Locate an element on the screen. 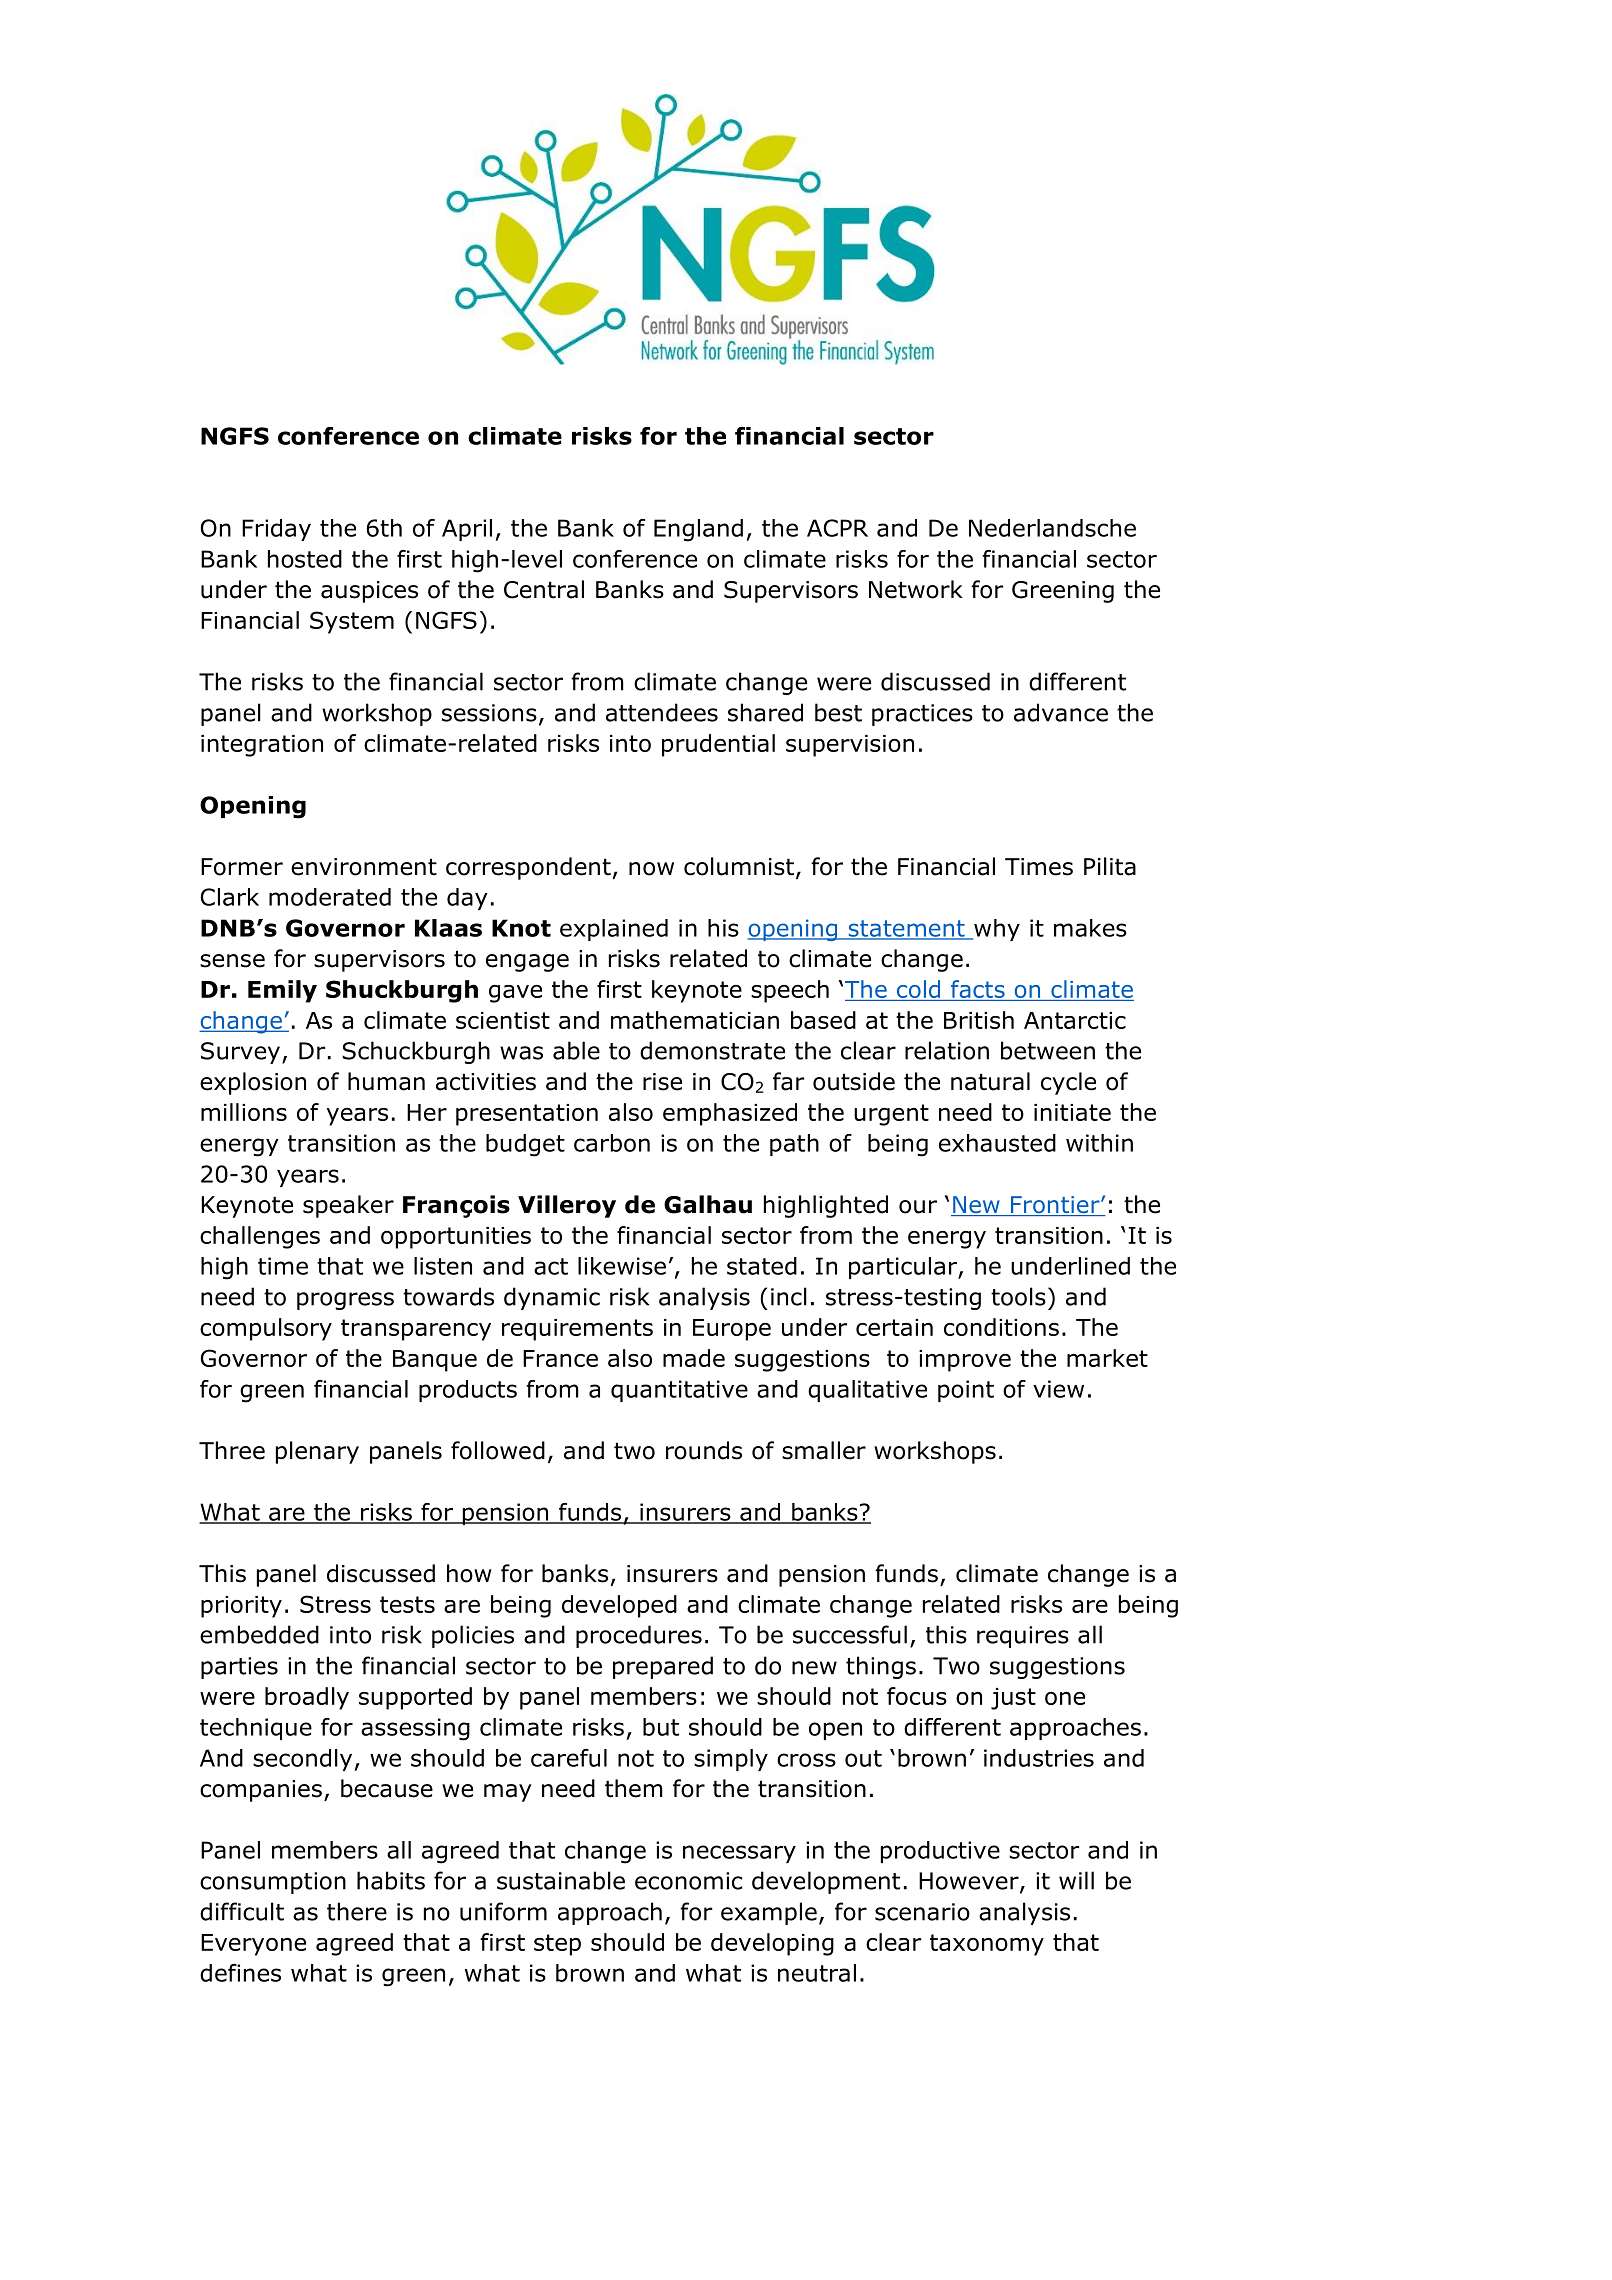 This screenshot has width=1612, height=2280. economic is located at coordinates (688, 1881).
